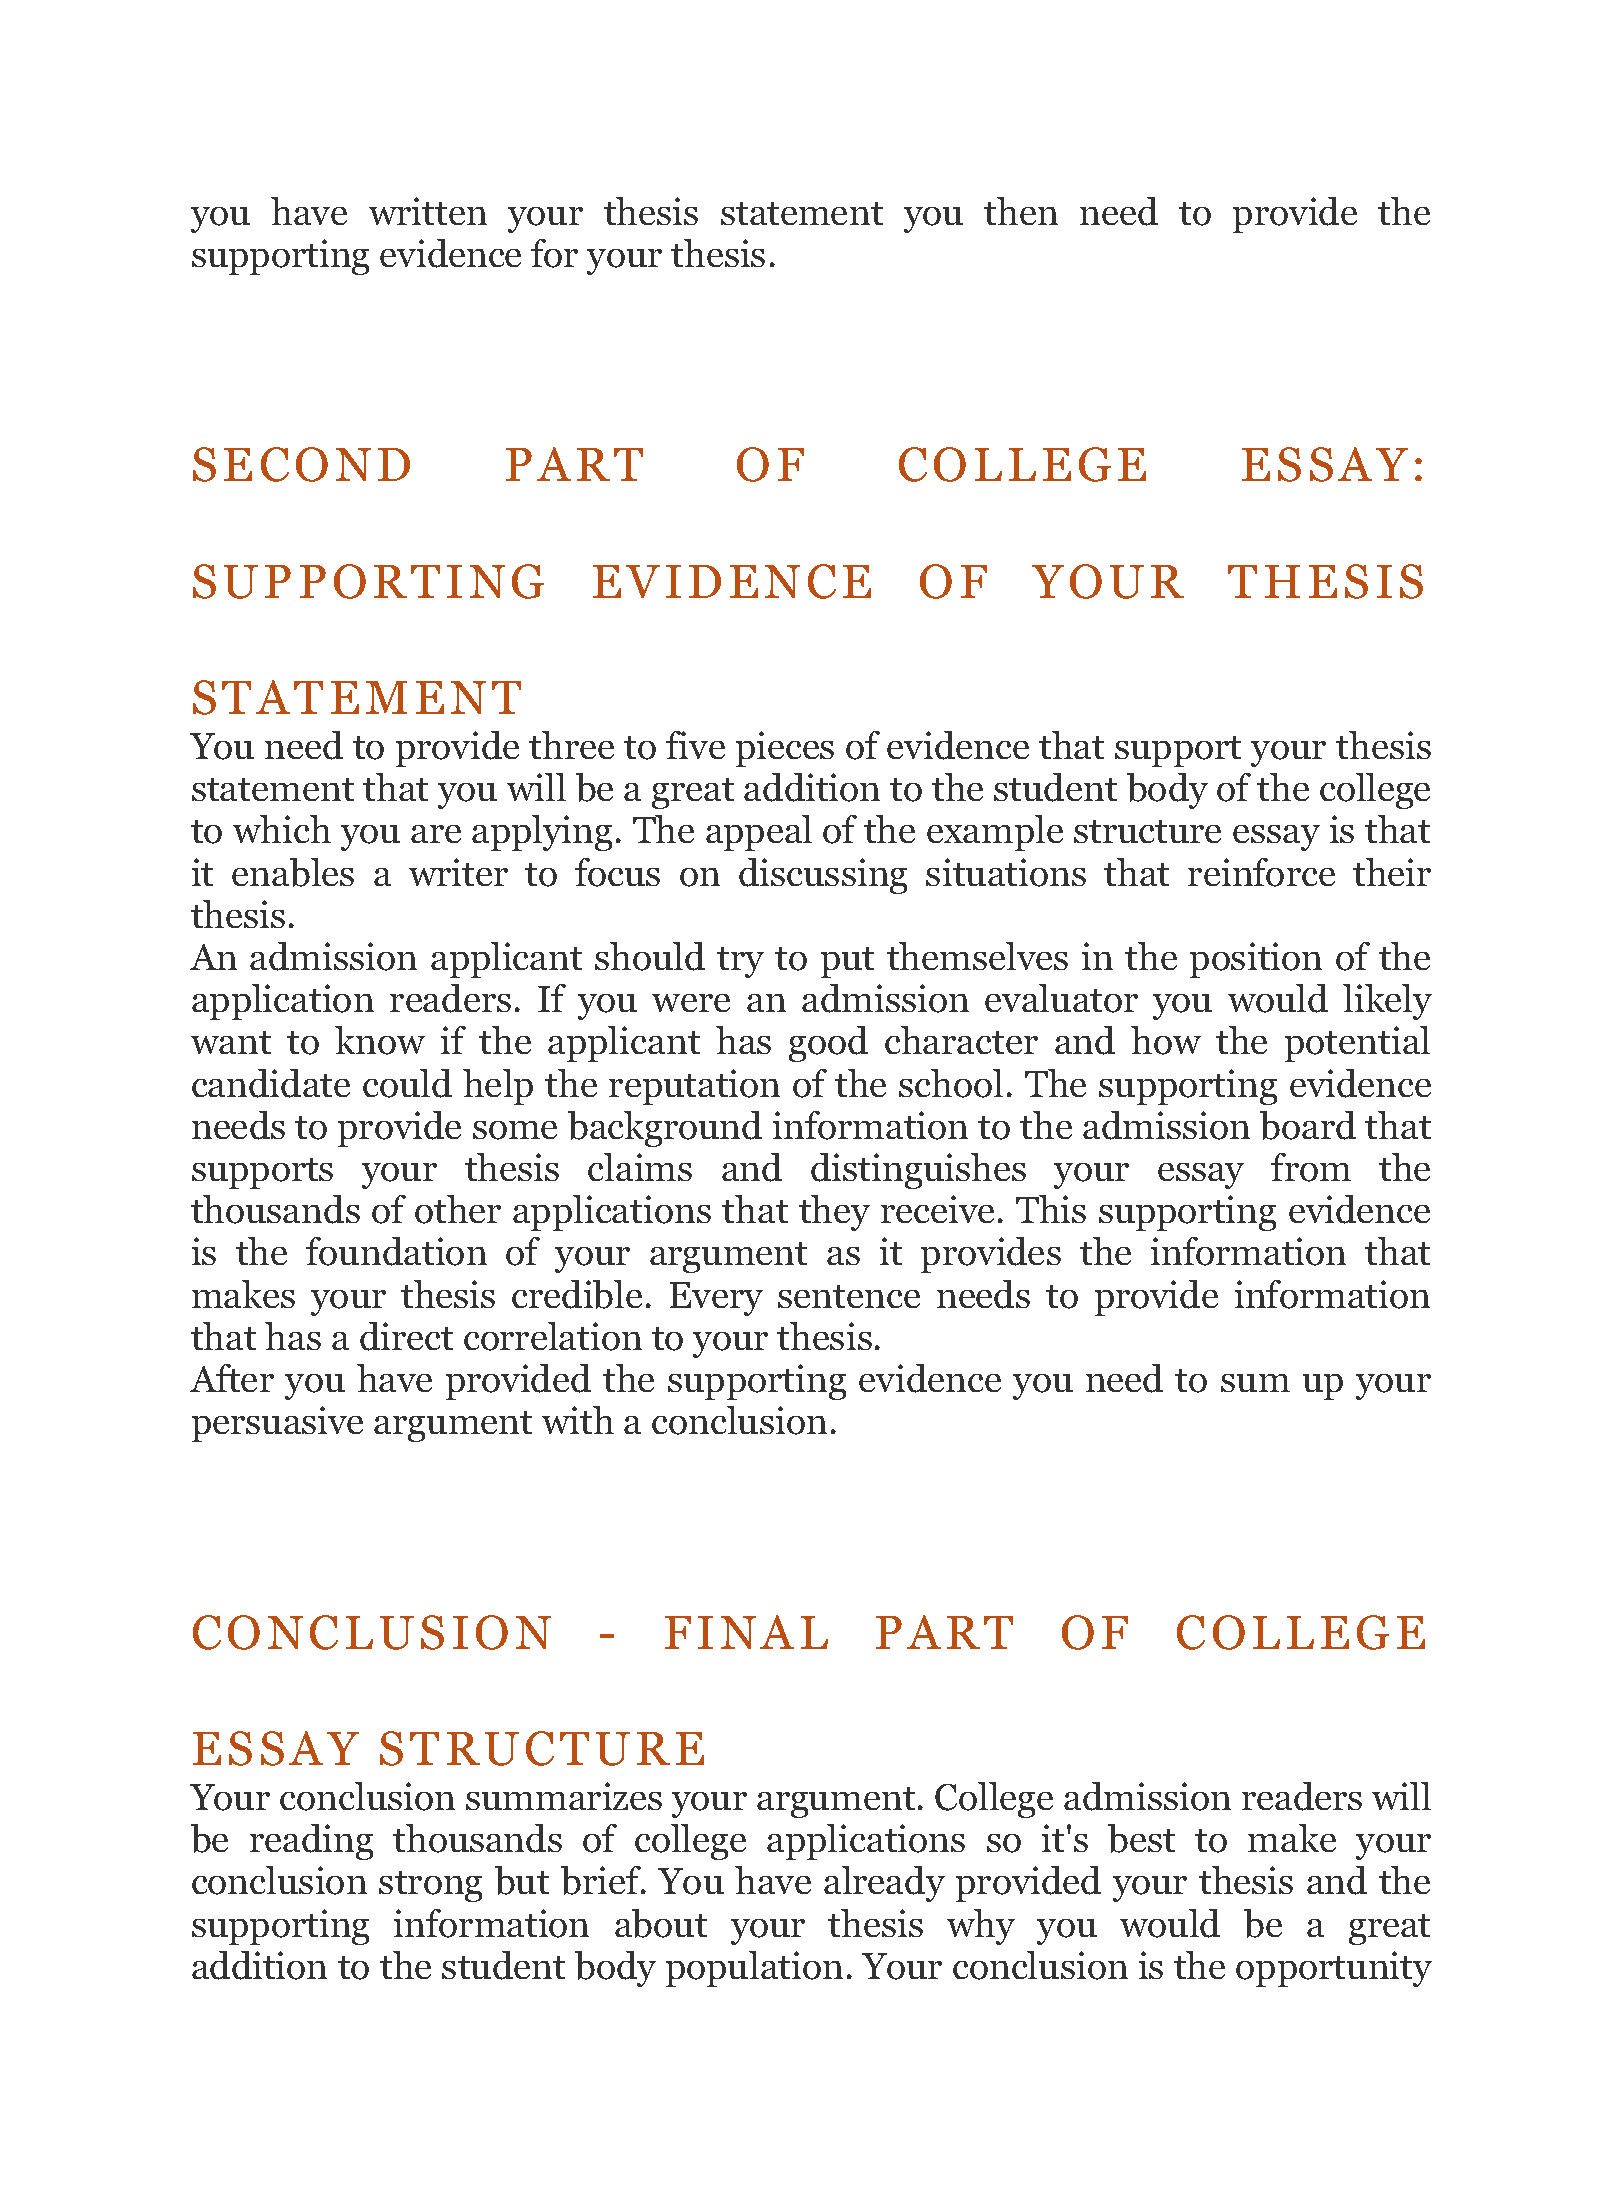 The image size is (1623, 2196). Describe the element at coordinates (849, 1296) in the image. I see `sentence` at that location.
